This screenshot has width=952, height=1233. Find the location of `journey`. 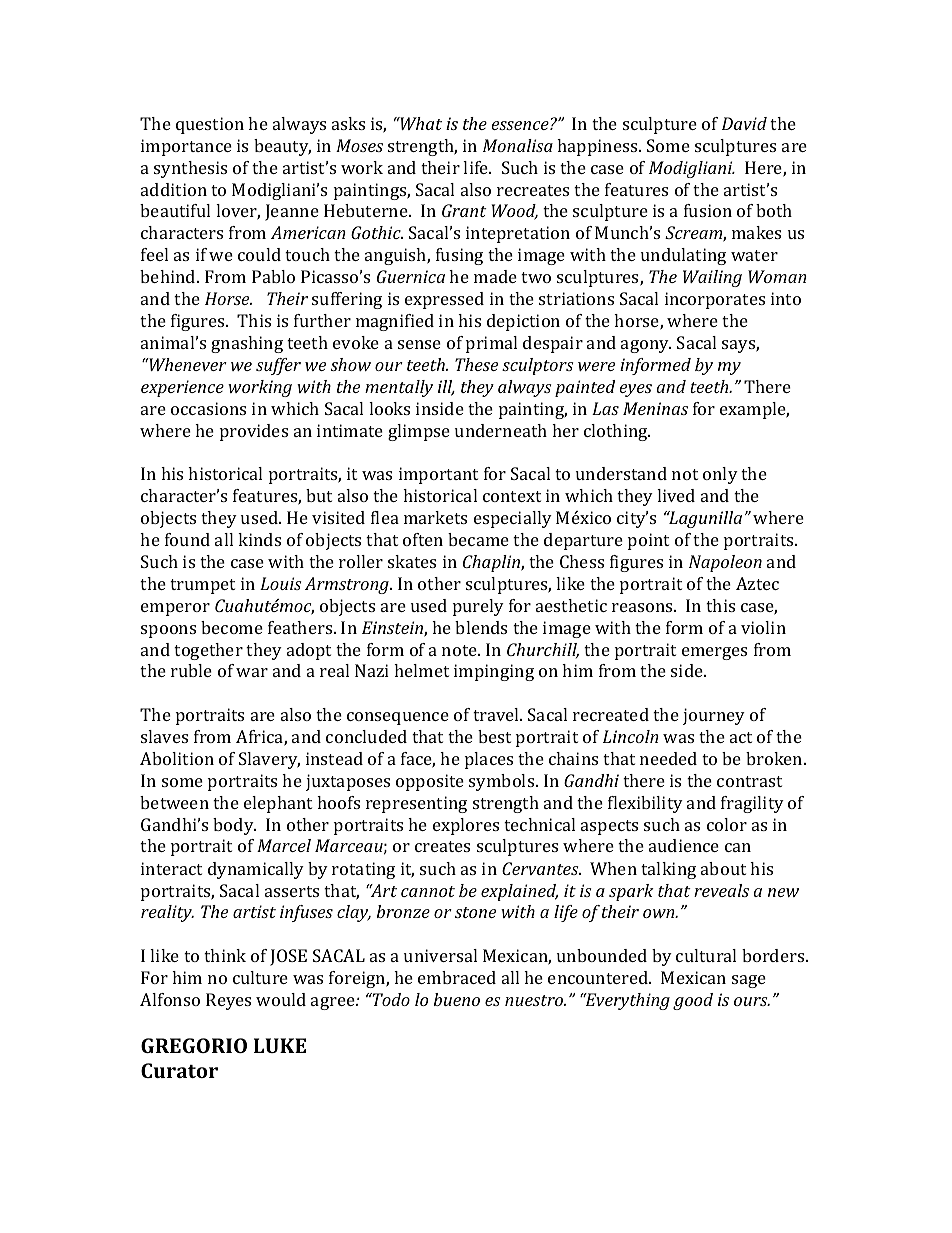

journey is located at coordinates (714, 716).
